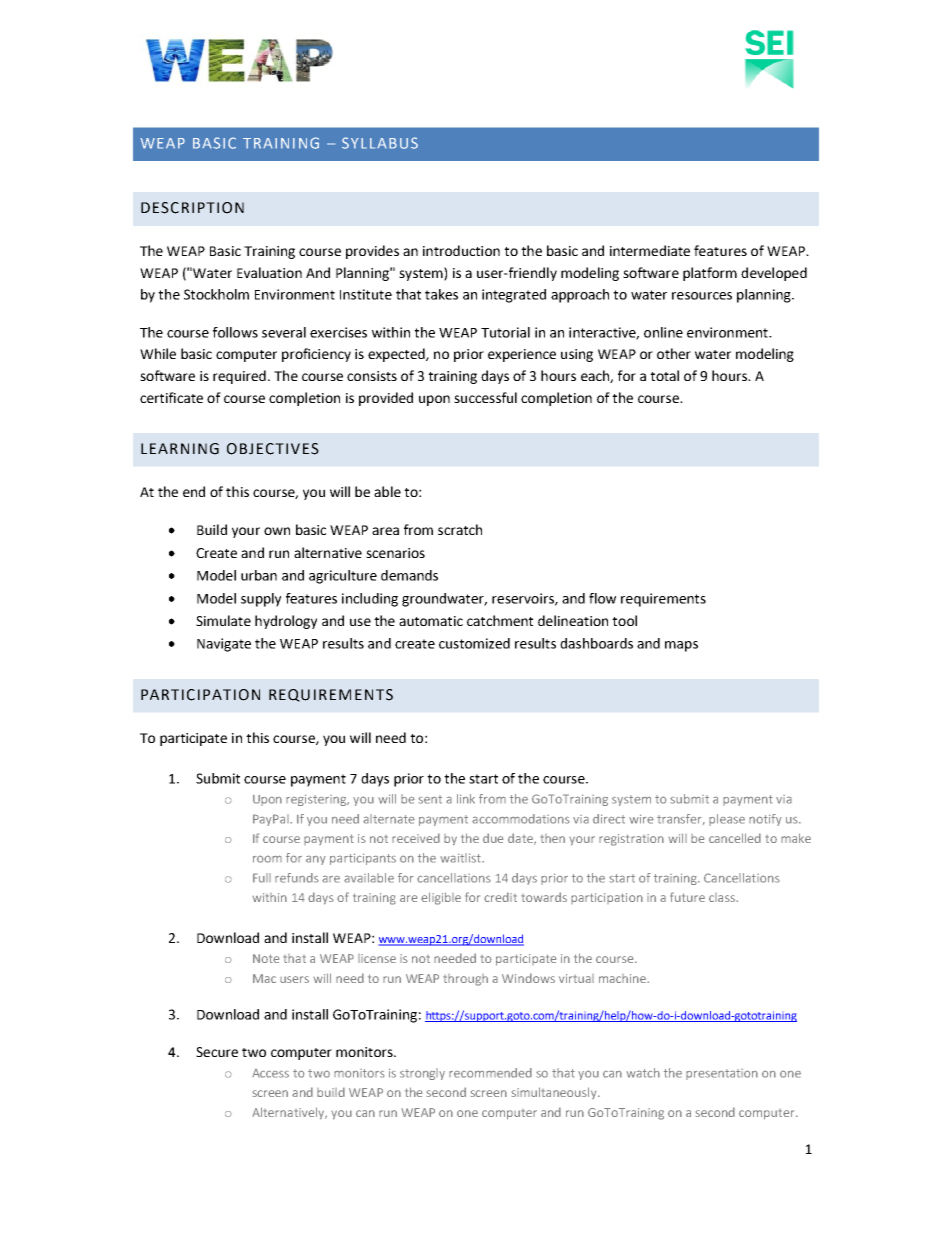 The image size is (952, 1233). Describe the element at coordinates (267, 859) in the screenshot. I see `room` at that location.
